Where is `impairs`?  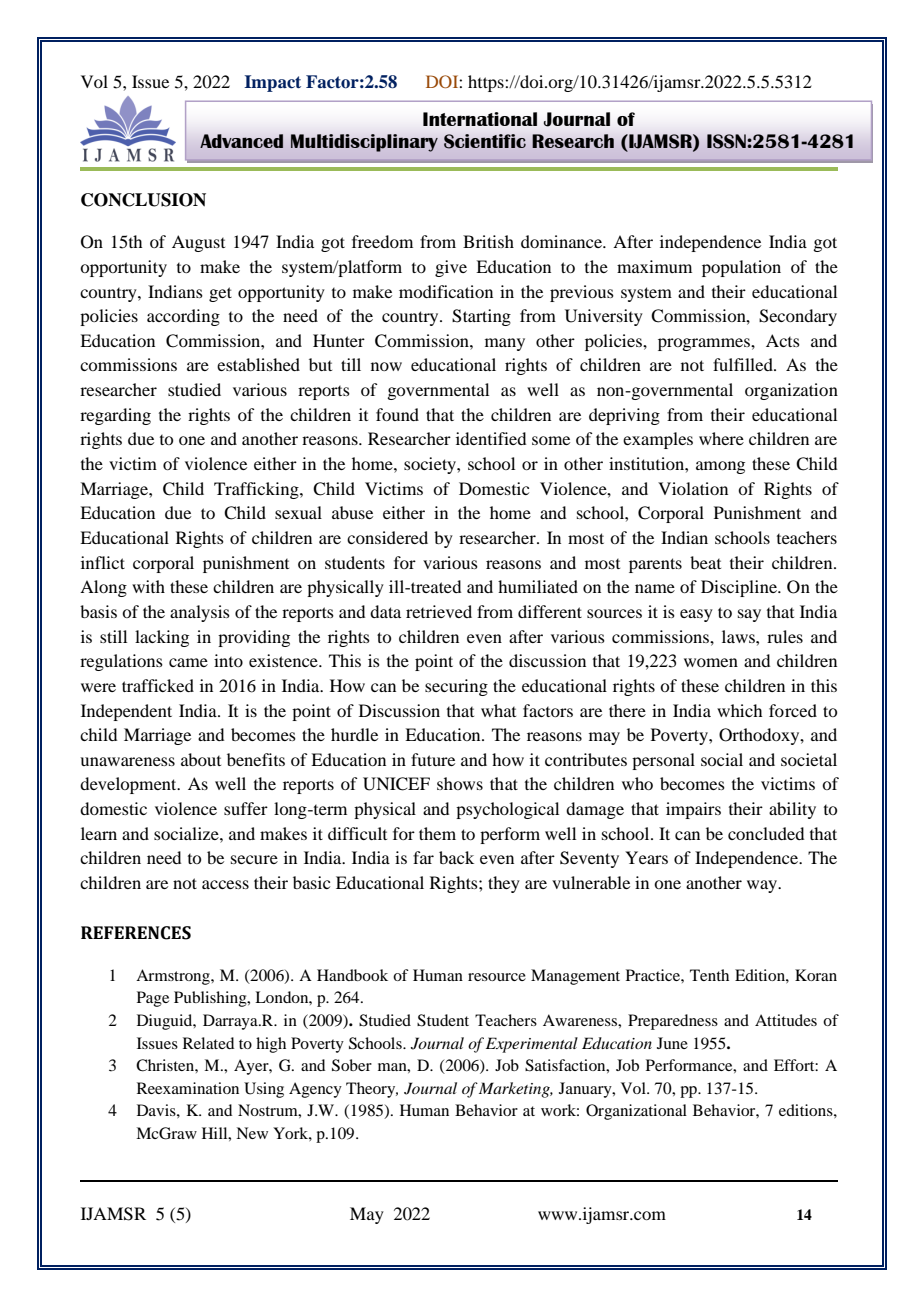 impairs is located at coordinates (693, 810).
